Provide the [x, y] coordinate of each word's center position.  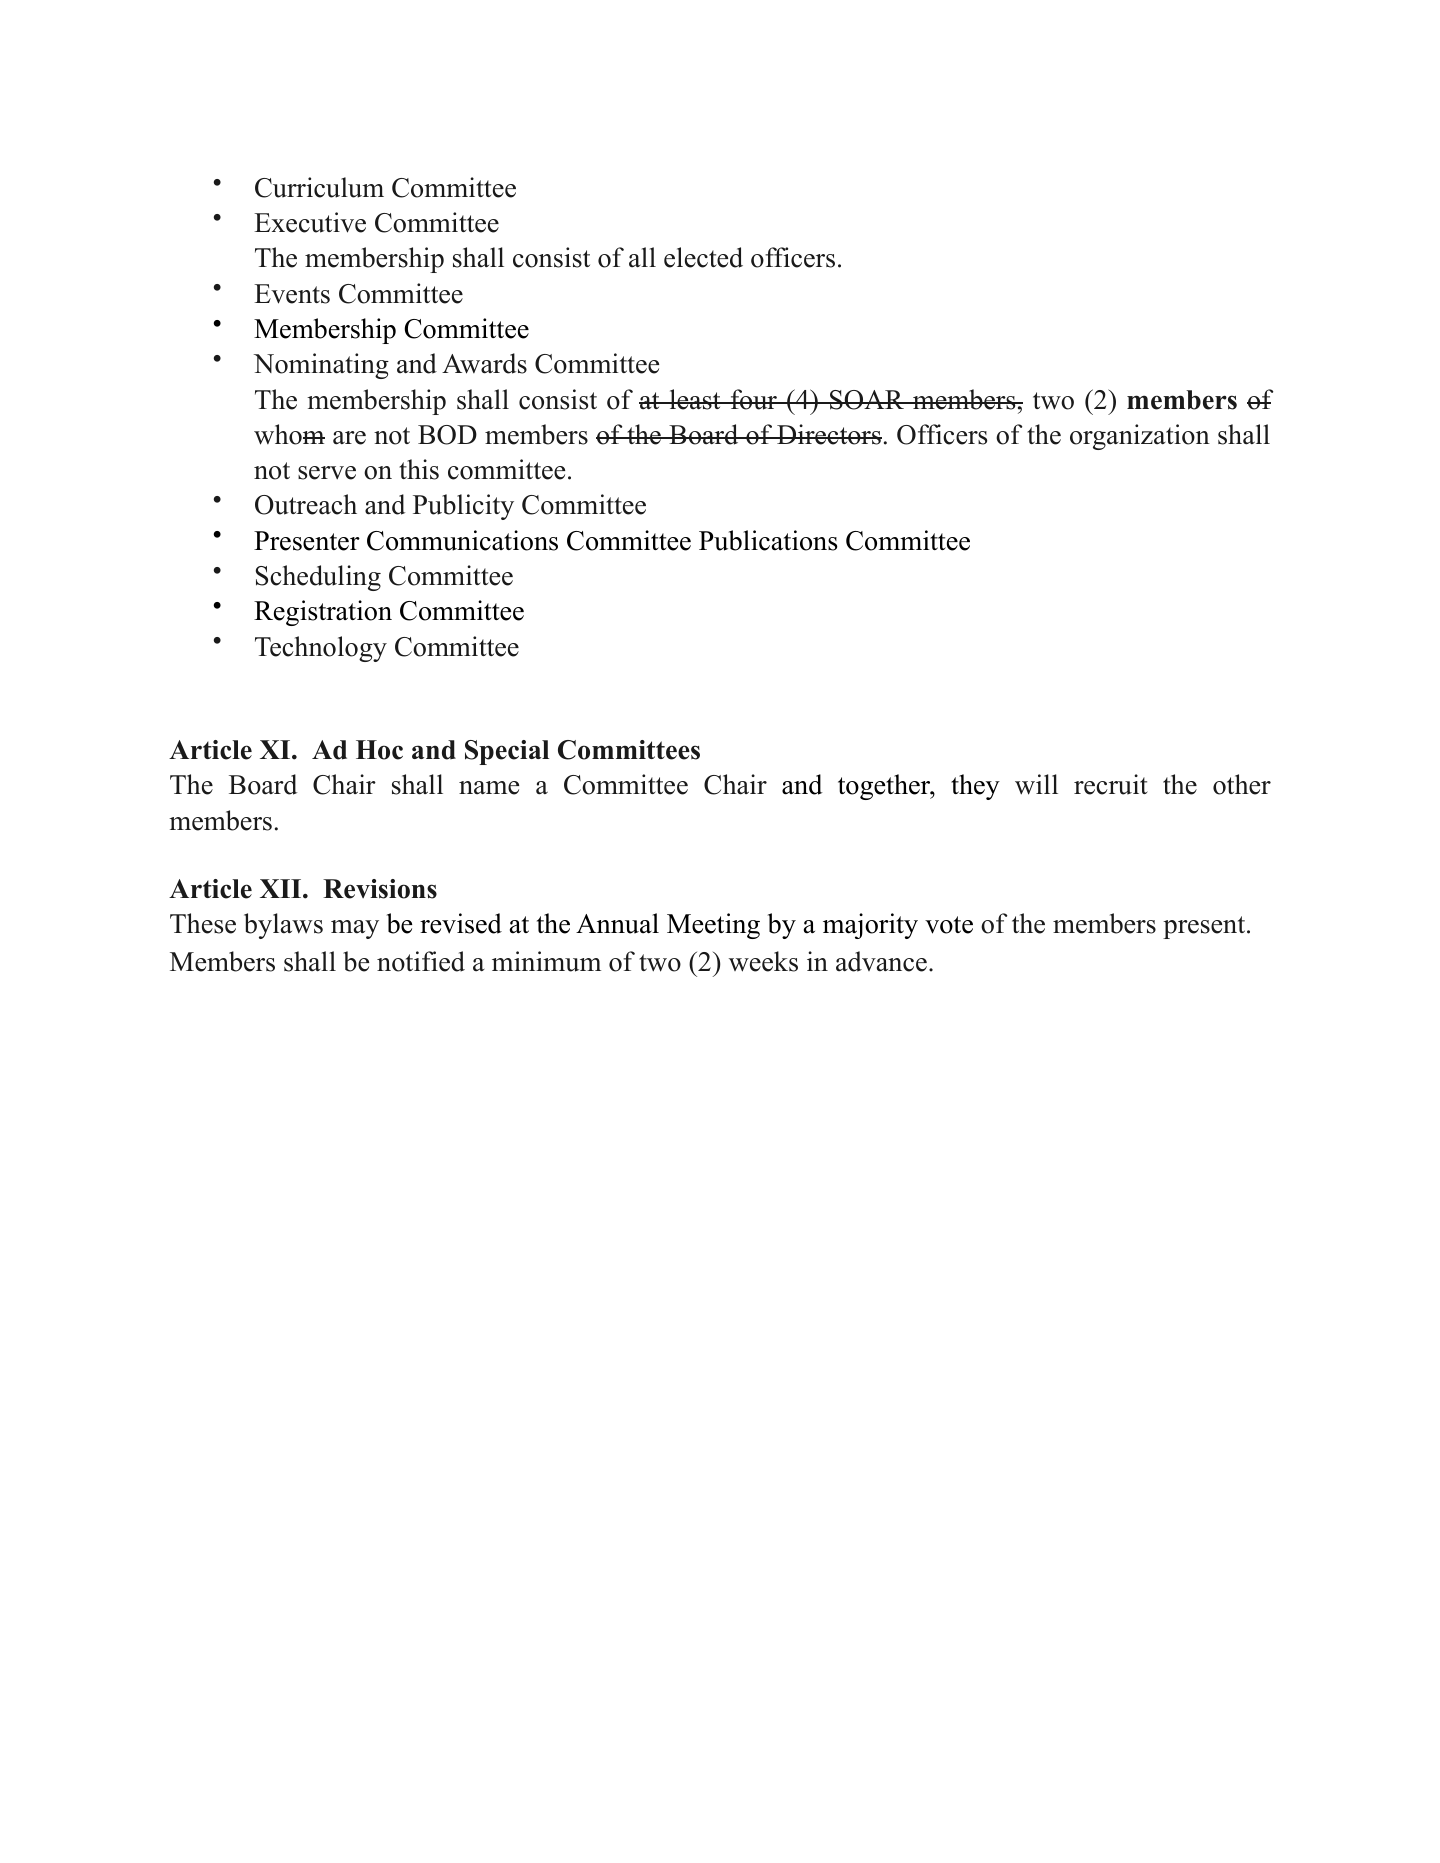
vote [949, 925]
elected [703, 257]
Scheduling [318, 578]
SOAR [867, 400]
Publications [768, 540]
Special [507, 752]
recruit [1111, 784]
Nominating [321, 366]
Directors [828, 434]
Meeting [713, 926]
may [355, 929]
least [695, 399]
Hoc [379, 750]
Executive [310, 222]
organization [1140, 437]
